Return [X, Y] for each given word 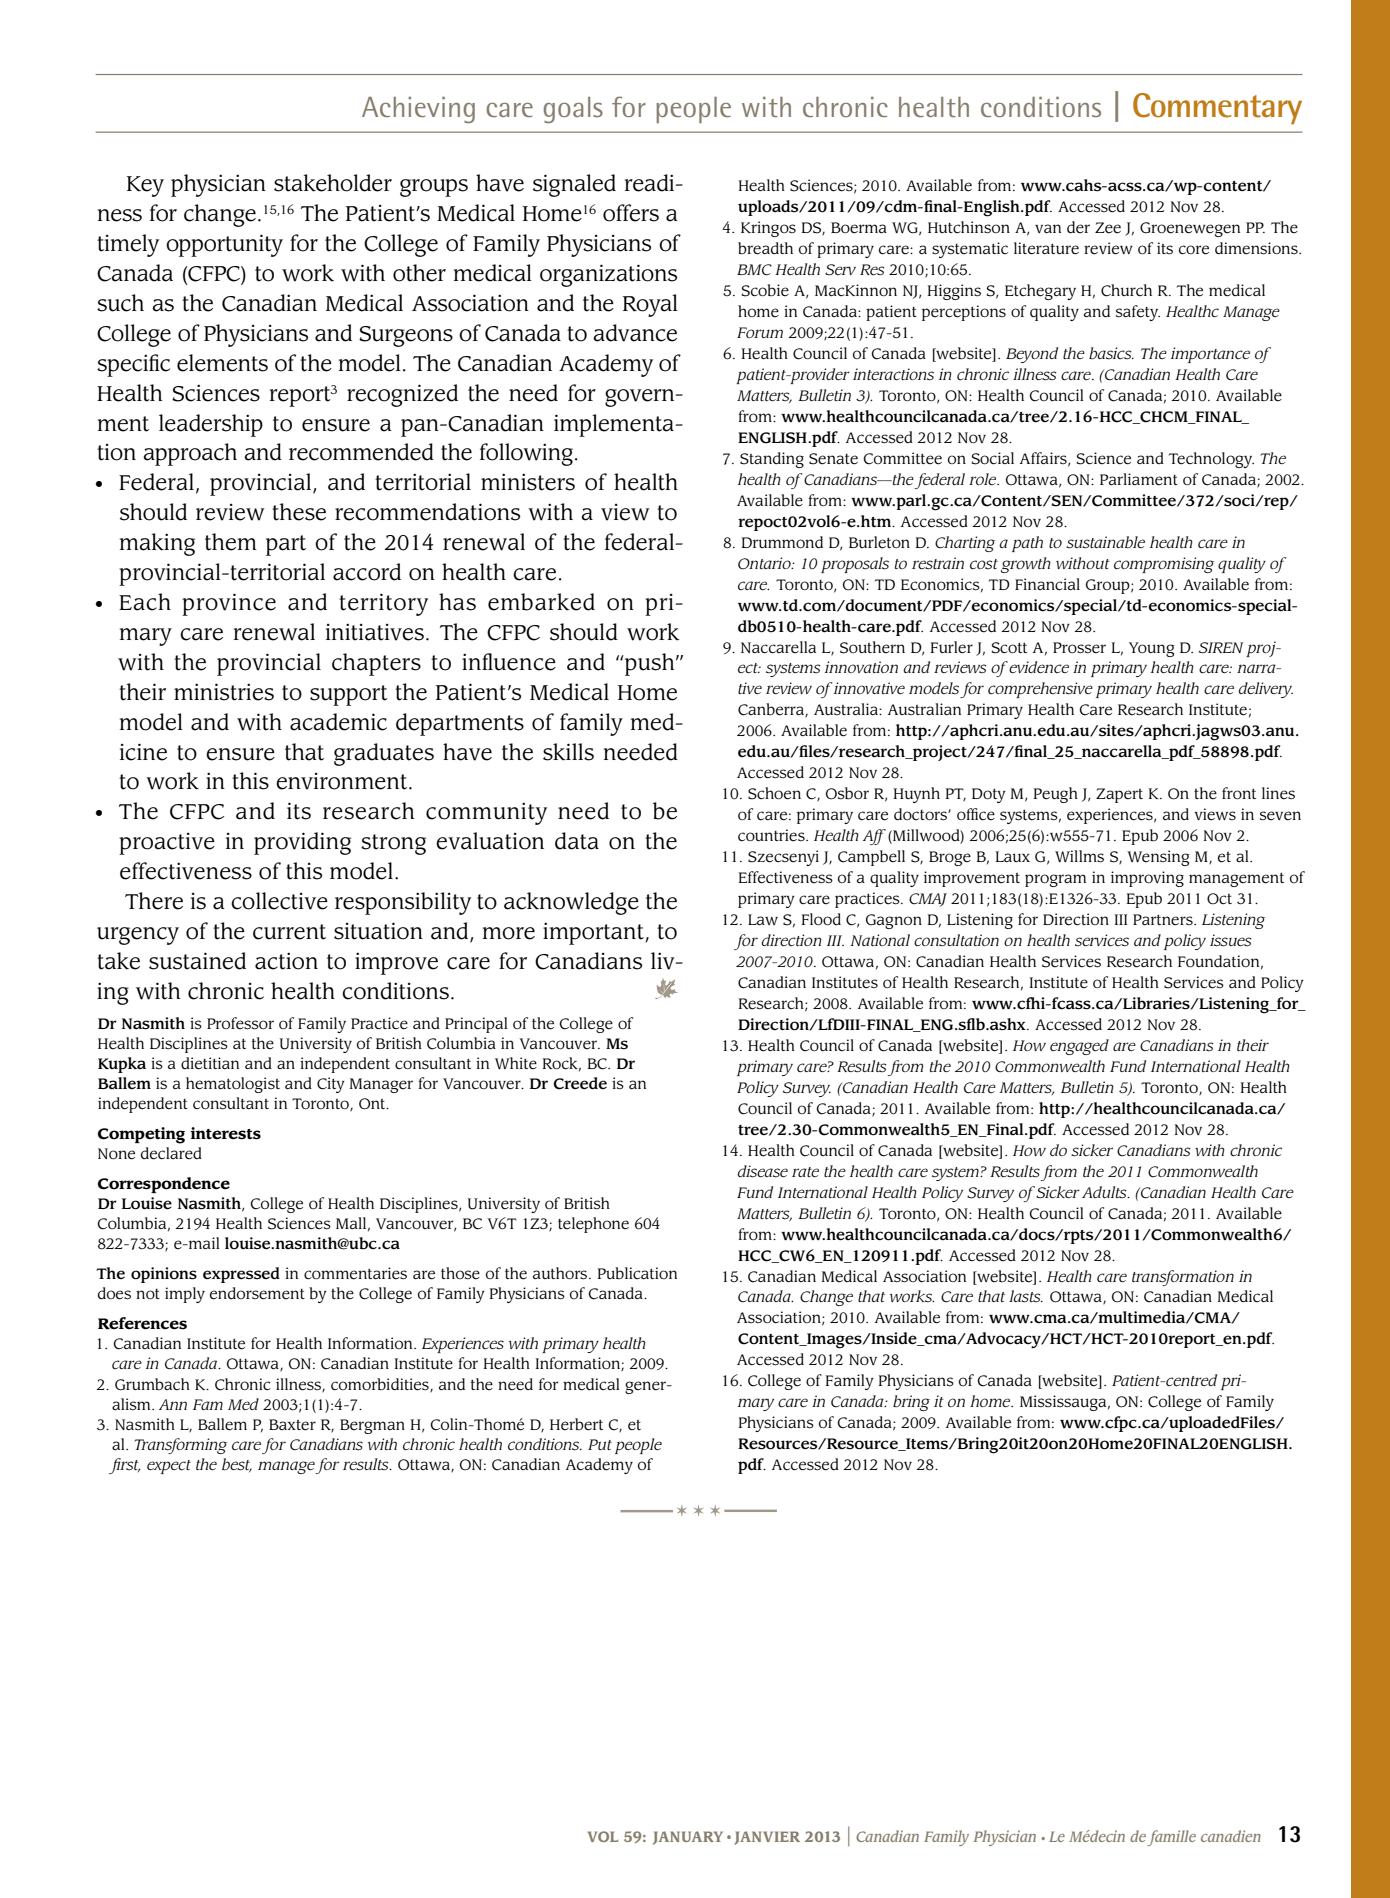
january [688, 1838]
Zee [1108, 228]
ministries [224, 692]
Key [145, 186]
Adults [1105, 1192]
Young [1152, 649]
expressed [241, 1275]
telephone [593, 1225]
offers [631, 213]
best [237, 1465]
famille [1171, 1838]
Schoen [774, 793]
